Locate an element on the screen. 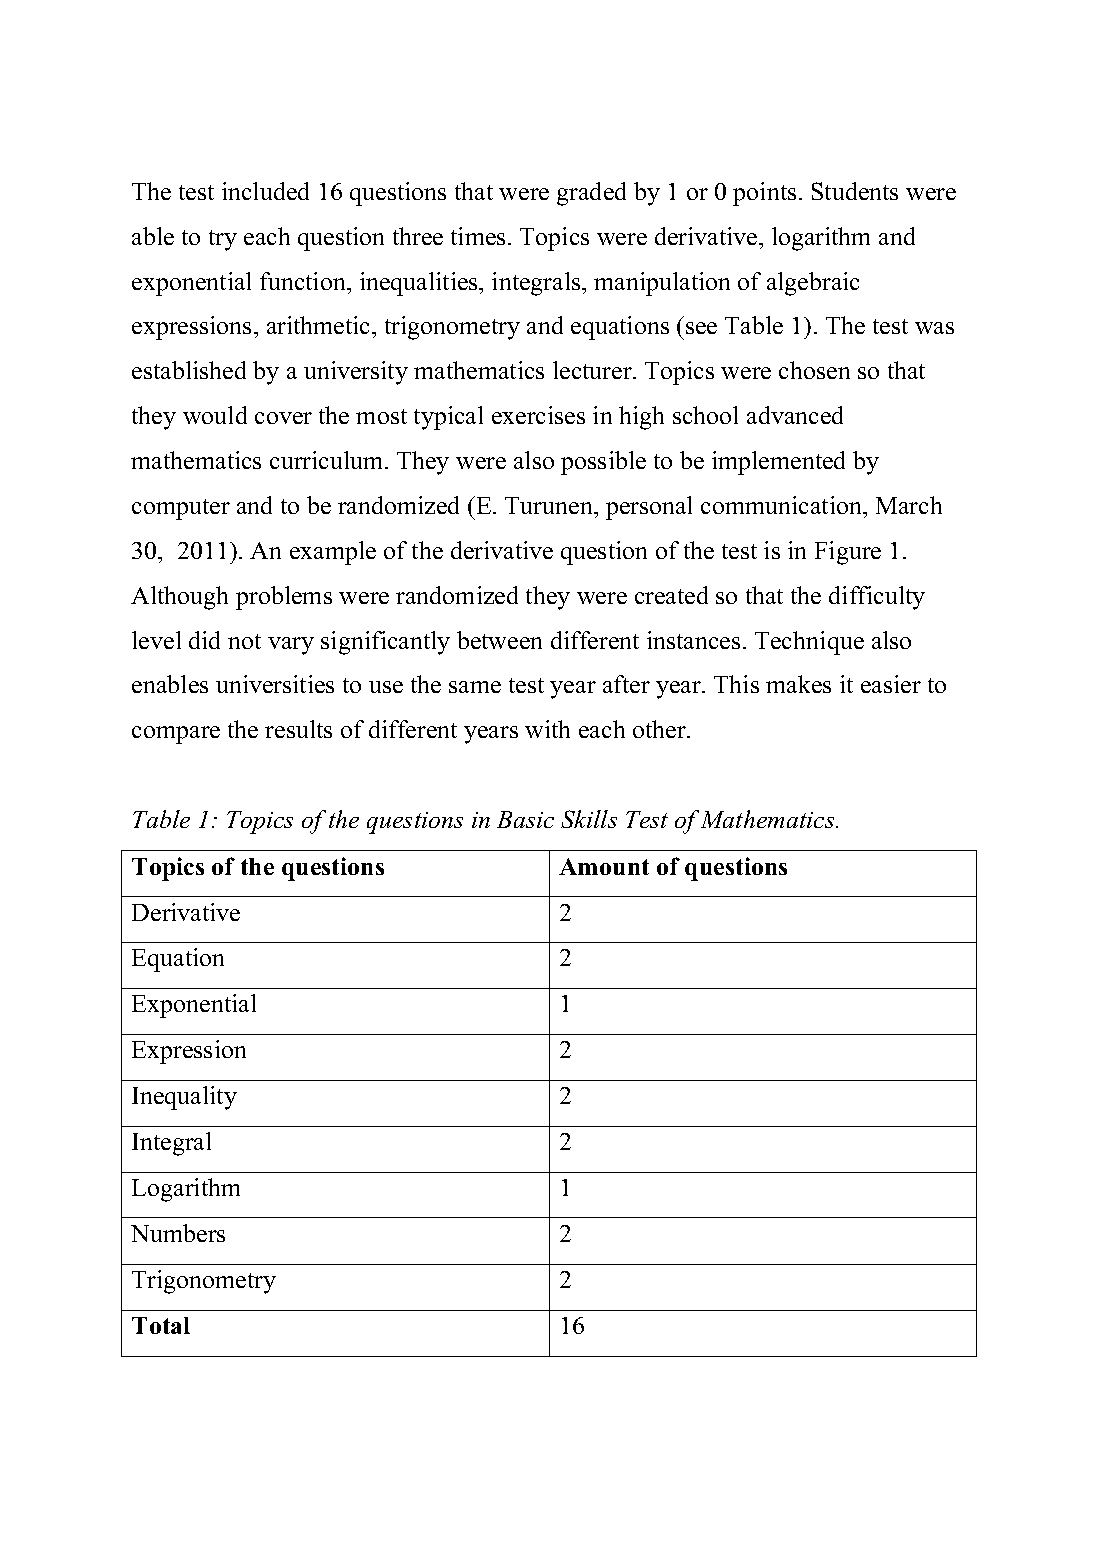 The image size is (1105, 1564). Amount is located at coordinates (604, 866).
